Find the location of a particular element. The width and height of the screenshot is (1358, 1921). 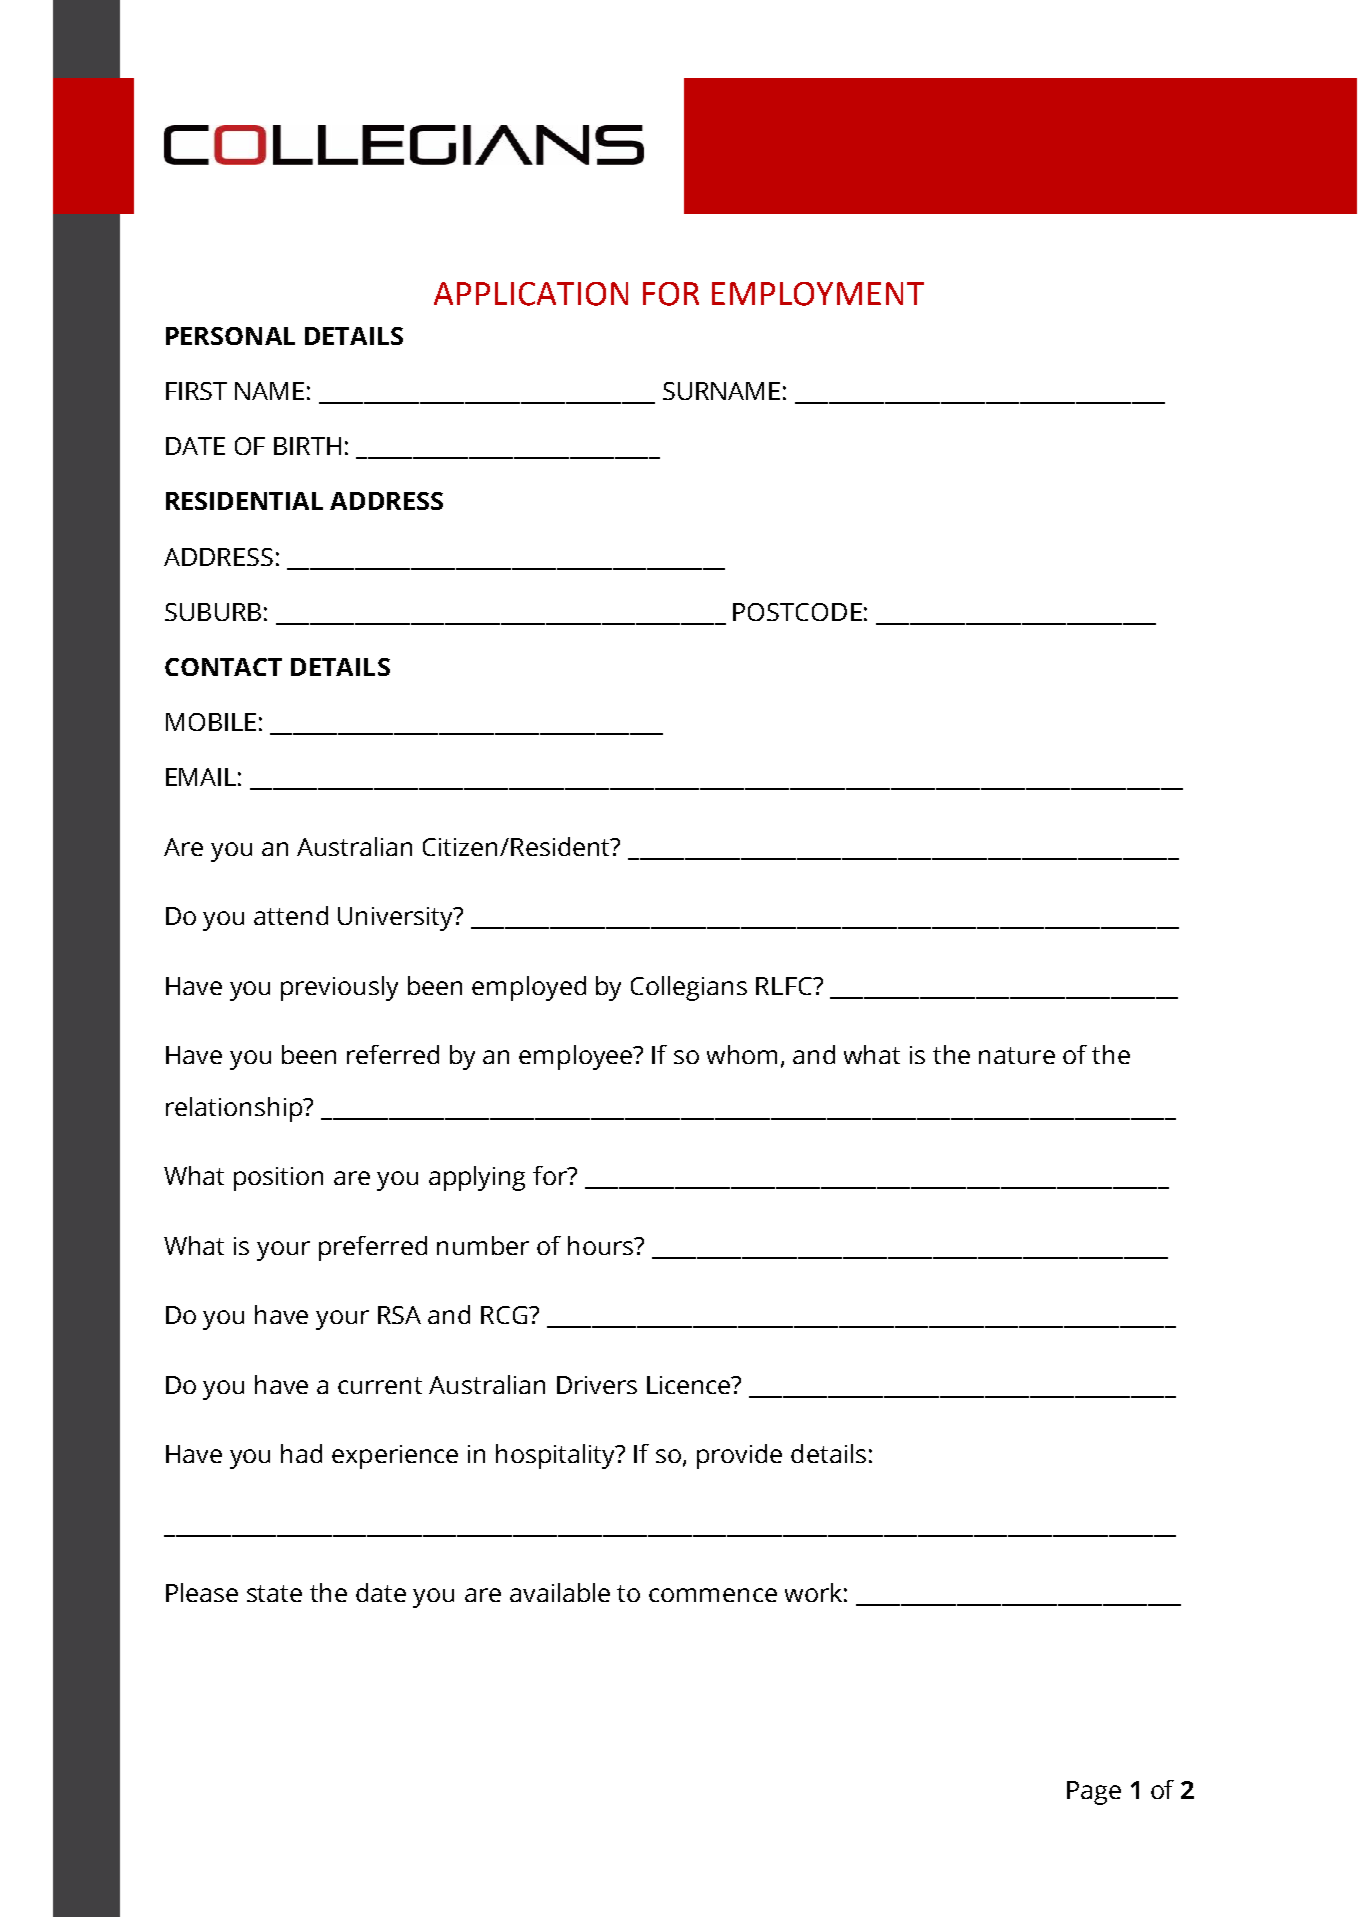

state is located at coordinates (274, 1593).
